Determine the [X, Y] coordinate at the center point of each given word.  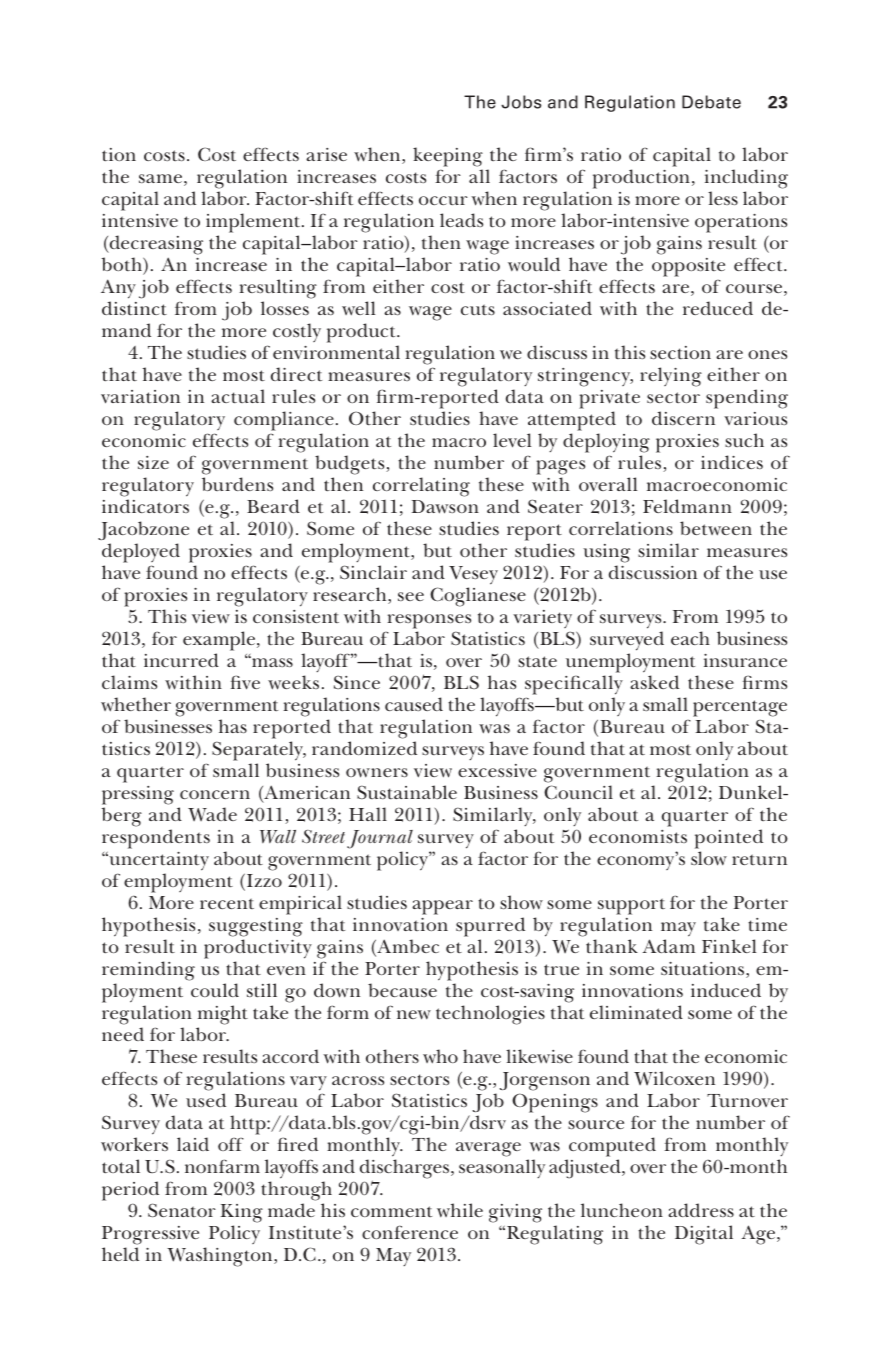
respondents [156, 839]
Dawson [445, 507]
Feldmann [687, 506]
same [160, 178]
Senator [182, 1210]
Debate [711, 102]
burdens [237, 484]
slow [709, 858]
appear [442, 907]
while [460, 1210]
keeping [448, 157]
